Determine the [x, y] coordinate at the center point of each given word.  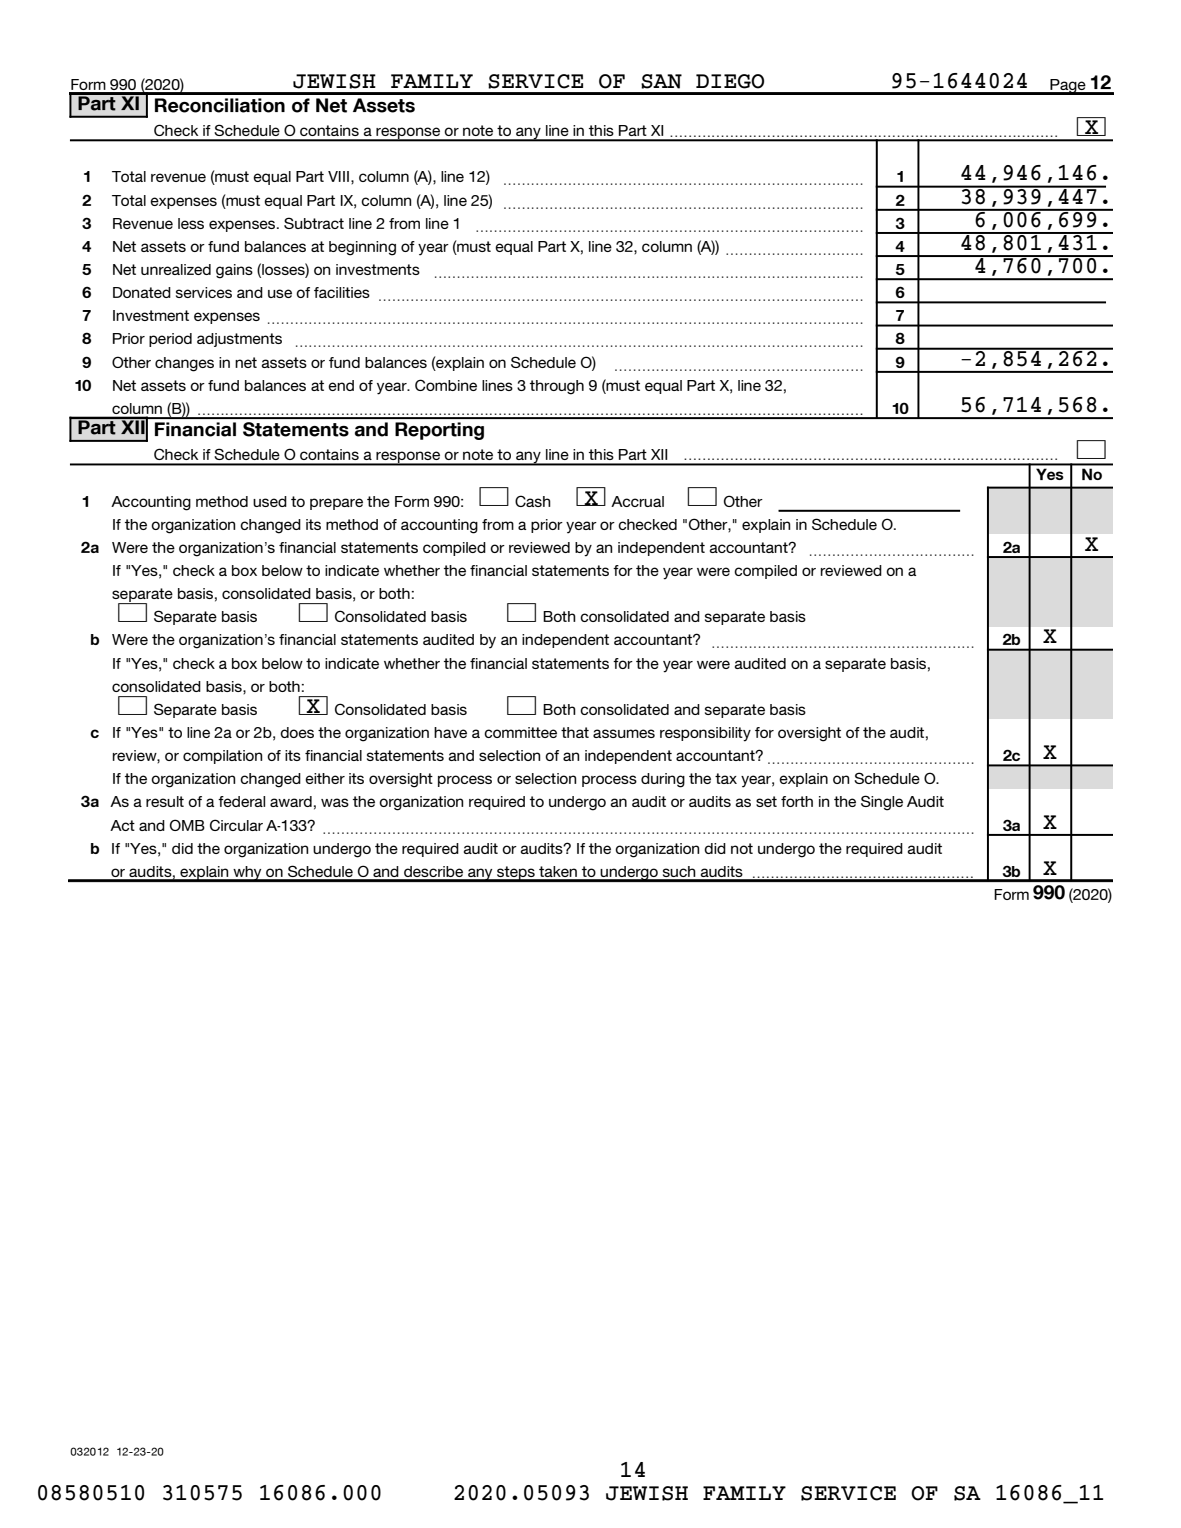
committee [520, 732]
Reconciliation [220, 105]
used [270, 501]
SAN [661, 81]
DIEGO [730, 81]
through [557, 387]
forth [797, 801]
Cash [533, 501]
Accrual [637, 501]
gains [234, 271]
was [335, 802]
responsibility [705, 734]
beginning [362, 248]
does [297, 732]
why [247, 874]
